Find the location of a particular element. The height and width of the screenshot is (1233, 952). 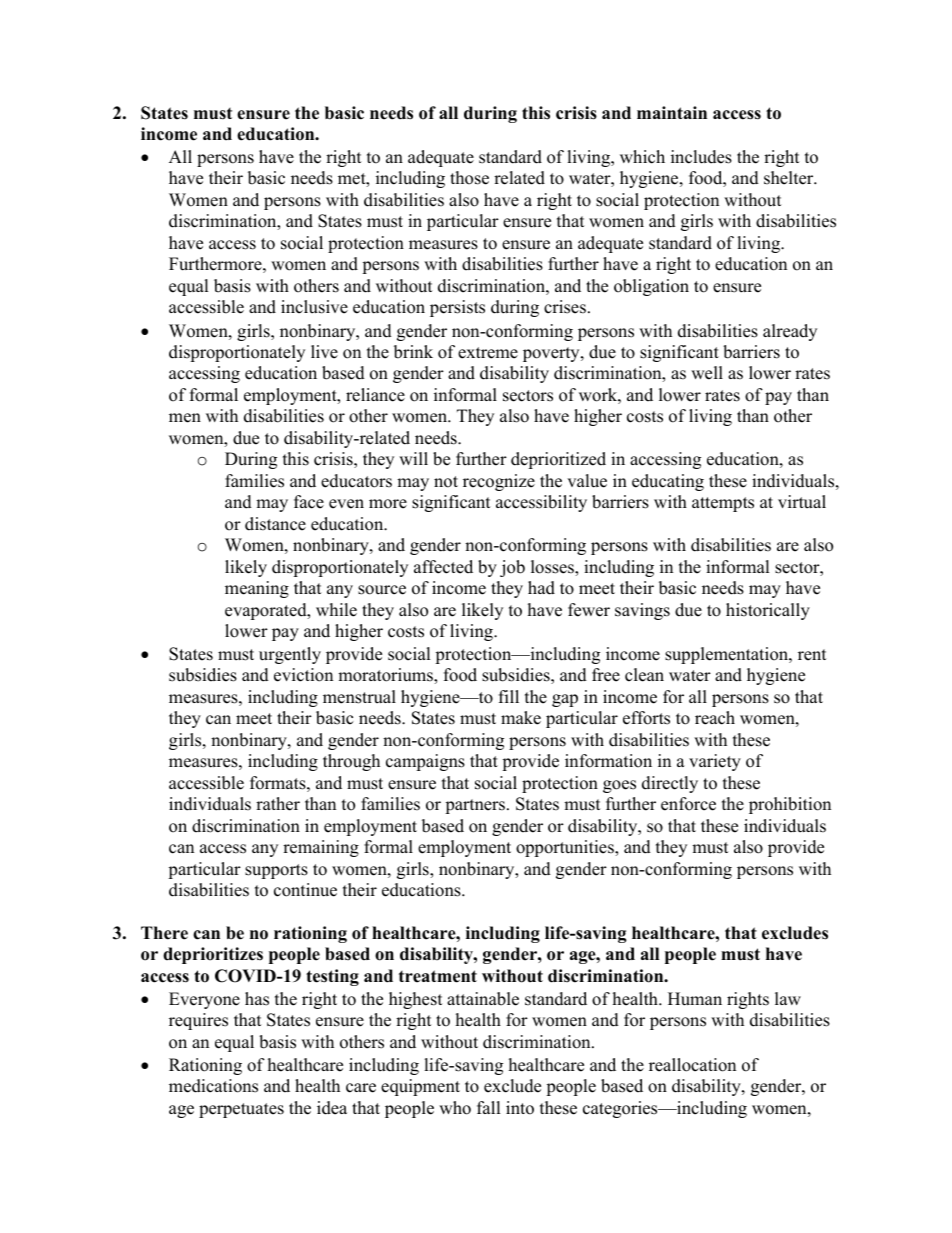

historically is located at coordinates (768, 611).
